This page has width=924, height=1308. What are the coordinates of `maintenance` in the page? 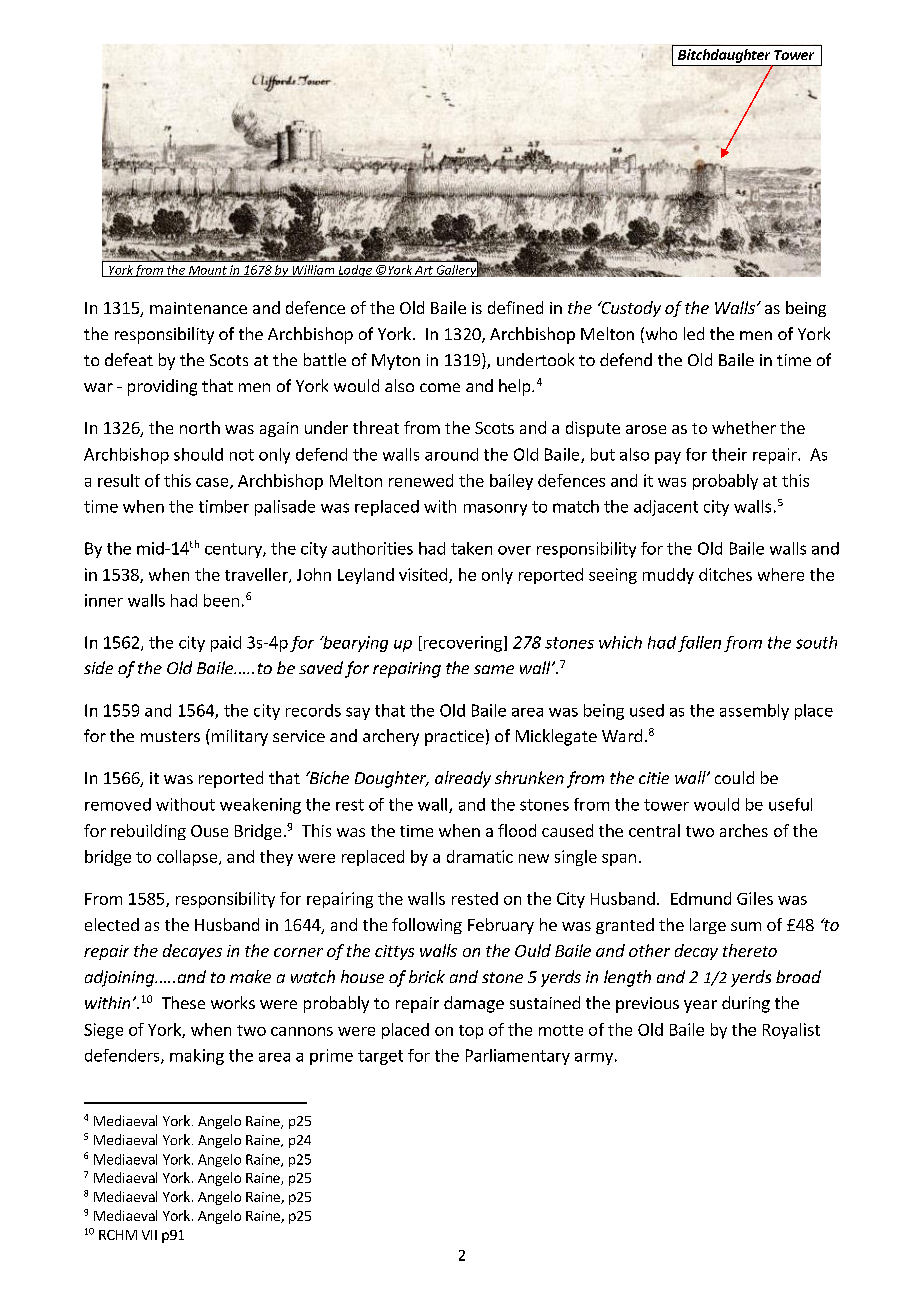 It's located at (198, 308).
